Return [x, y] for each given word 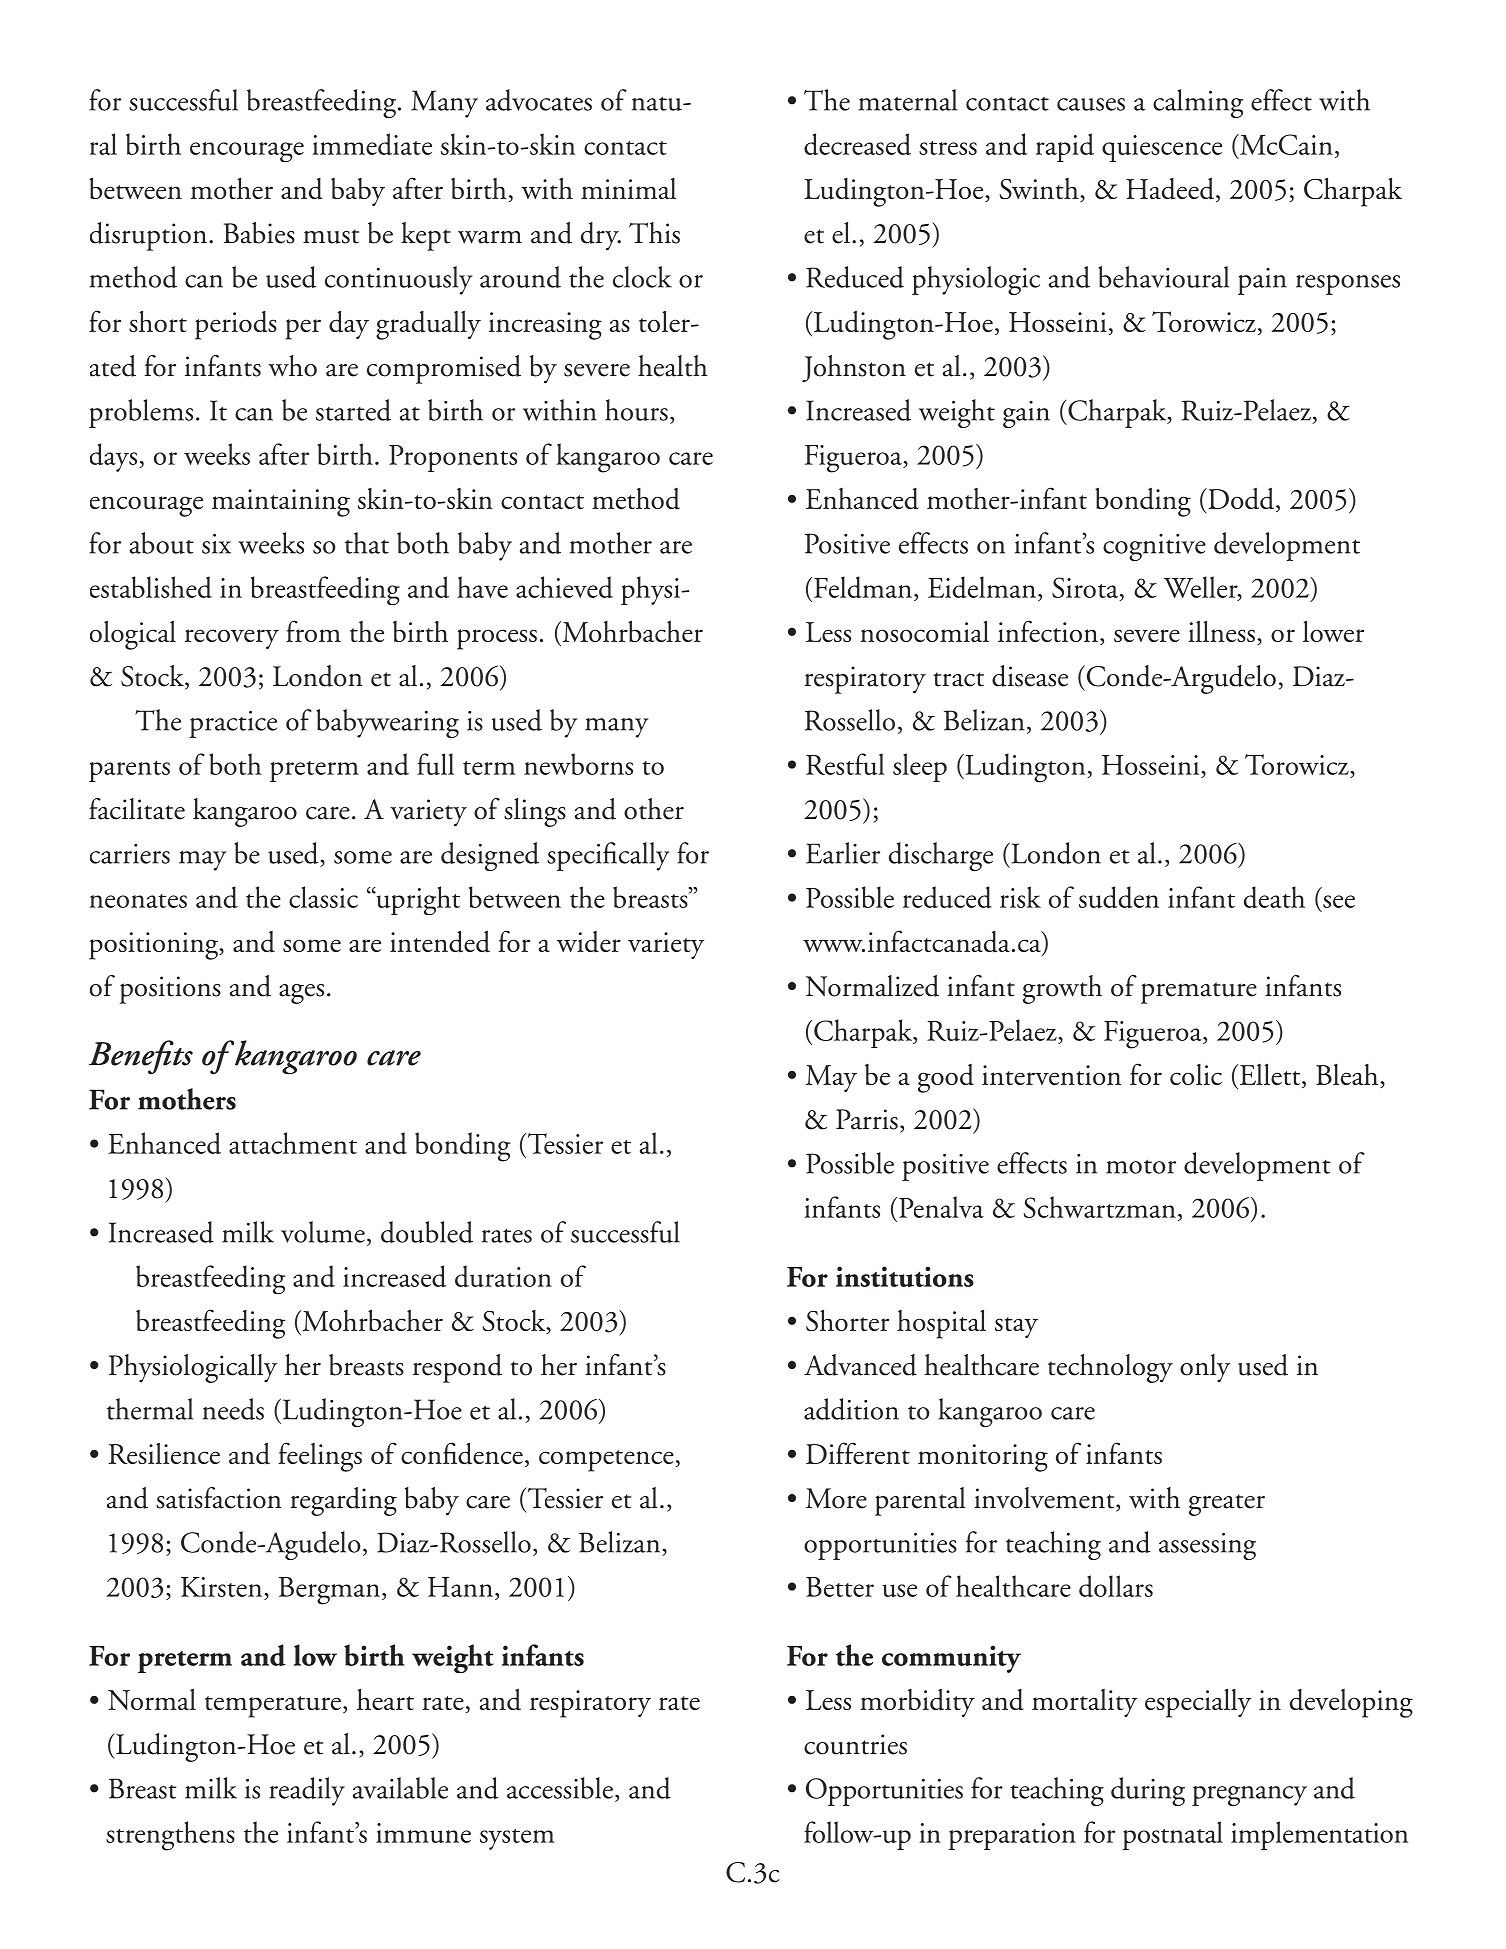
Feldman [863, 587]
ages [301, 994]
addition [851, 1409]
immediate [372, 144]
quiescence [1162, 148]
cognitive [1154, 547]
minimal [628, 188]
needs [233, 1409]
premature [1199, 993]
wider [589, 942]
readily [307, 1791]
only [1205, 1368]
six [216, 544]
